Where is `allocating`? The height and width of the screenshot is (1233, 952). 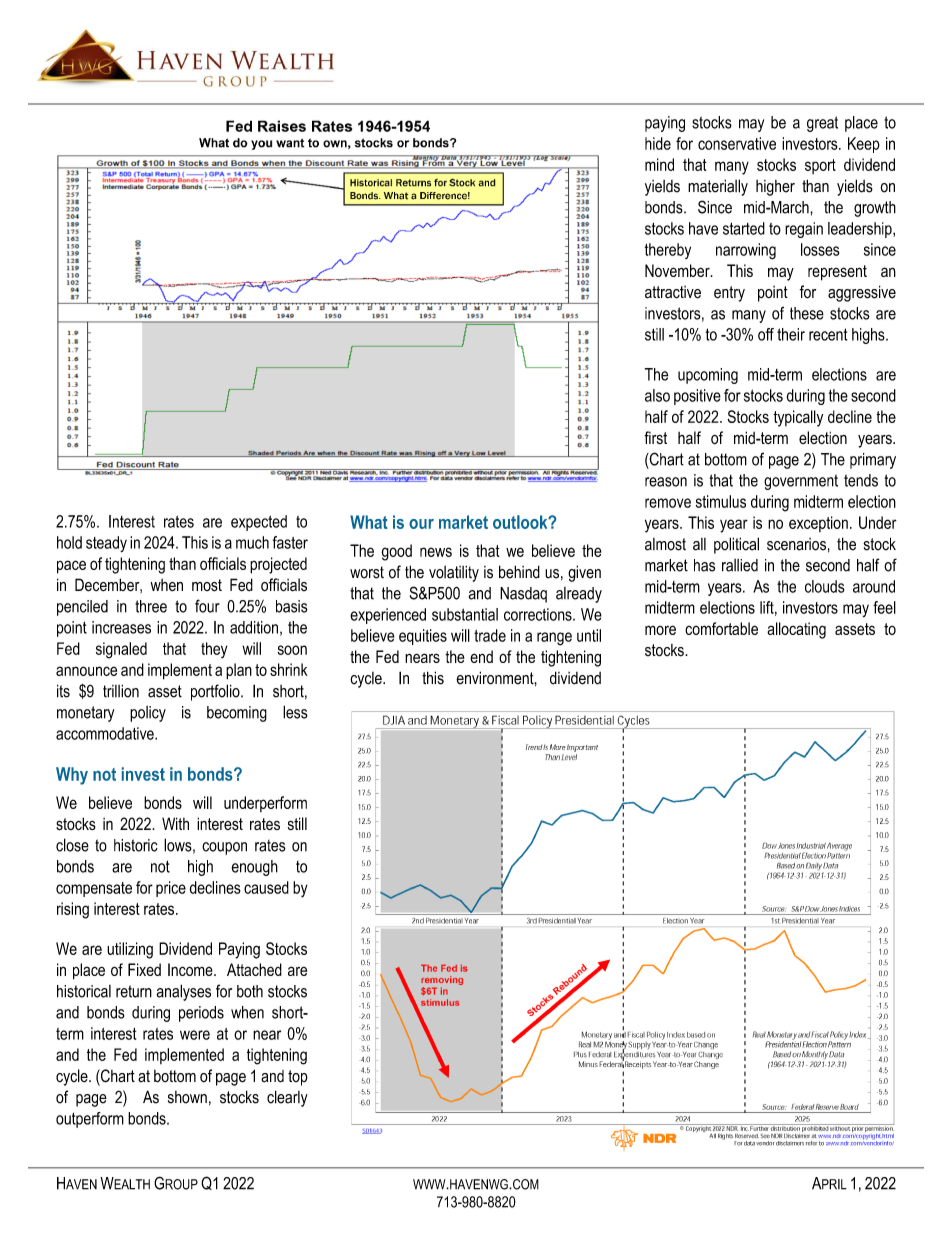 allocating is located at coordinates (796, 630).
